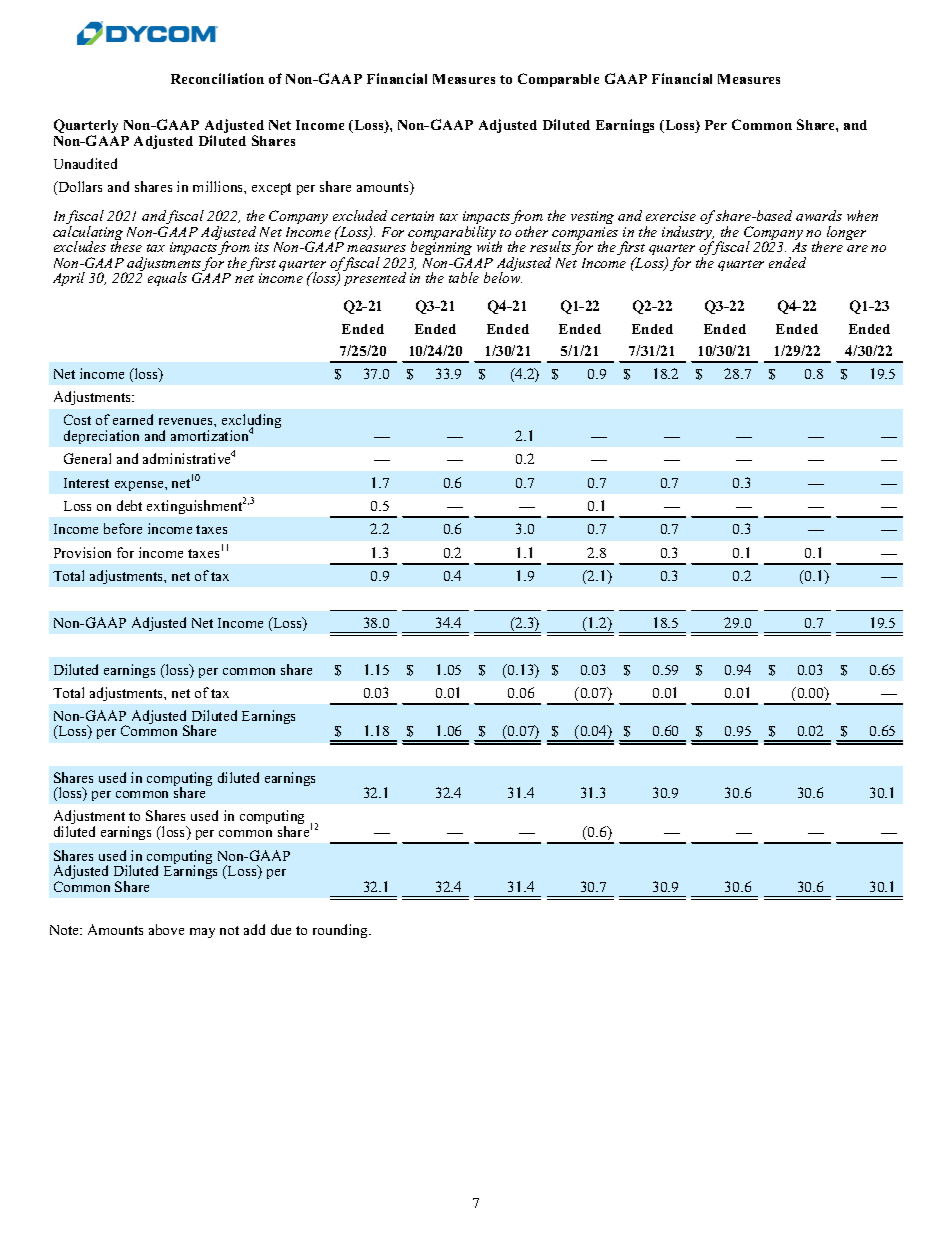 The width and height of the screenshot is (952, 1233). What do you see at coordinates (129, 505) in the screenshot?
I see `debt` at bounding box center [129, 505].
